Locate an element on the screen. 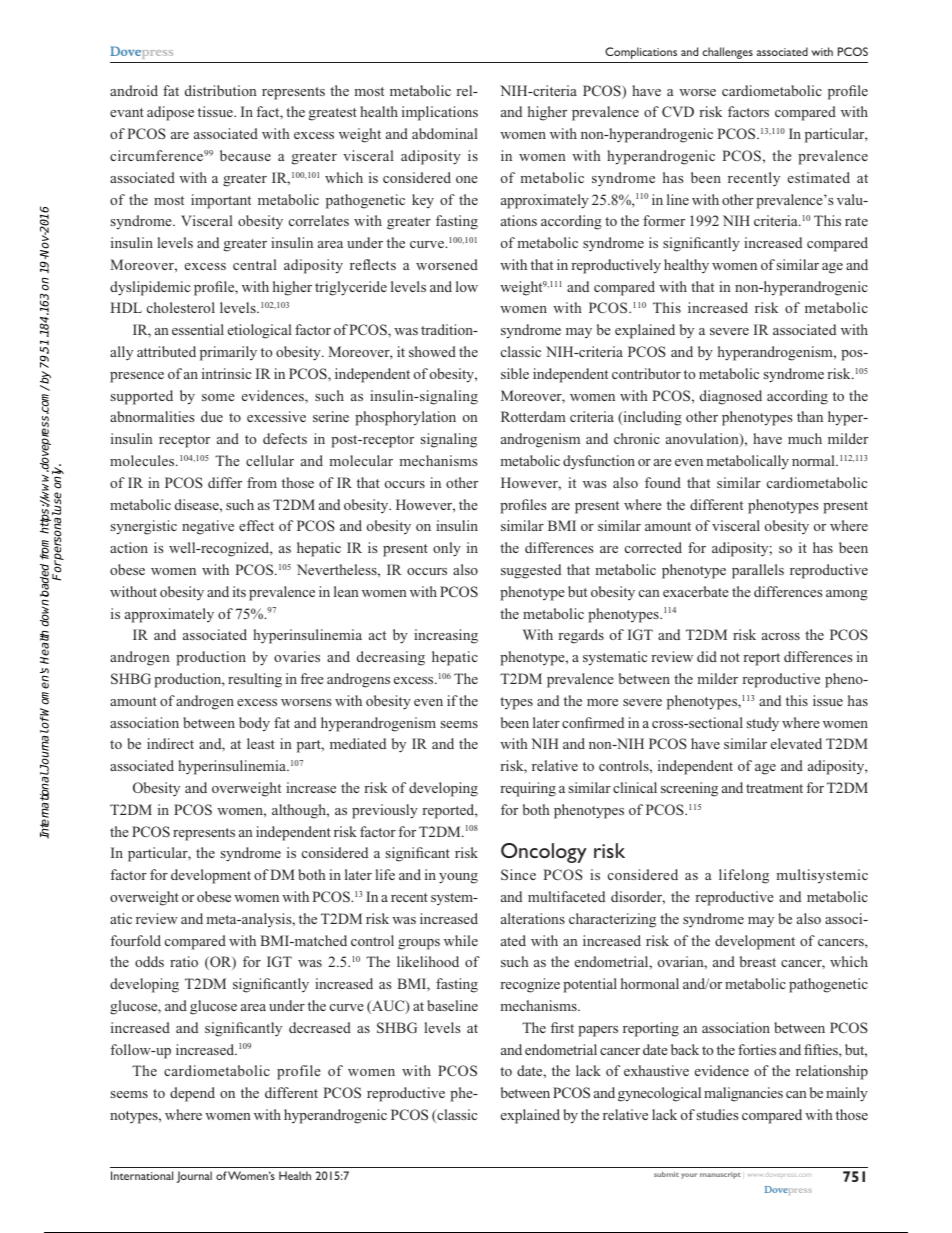 Image resolution: width=952 pixels, height=1233 pixels. much is located at coordinates (805, 438).
